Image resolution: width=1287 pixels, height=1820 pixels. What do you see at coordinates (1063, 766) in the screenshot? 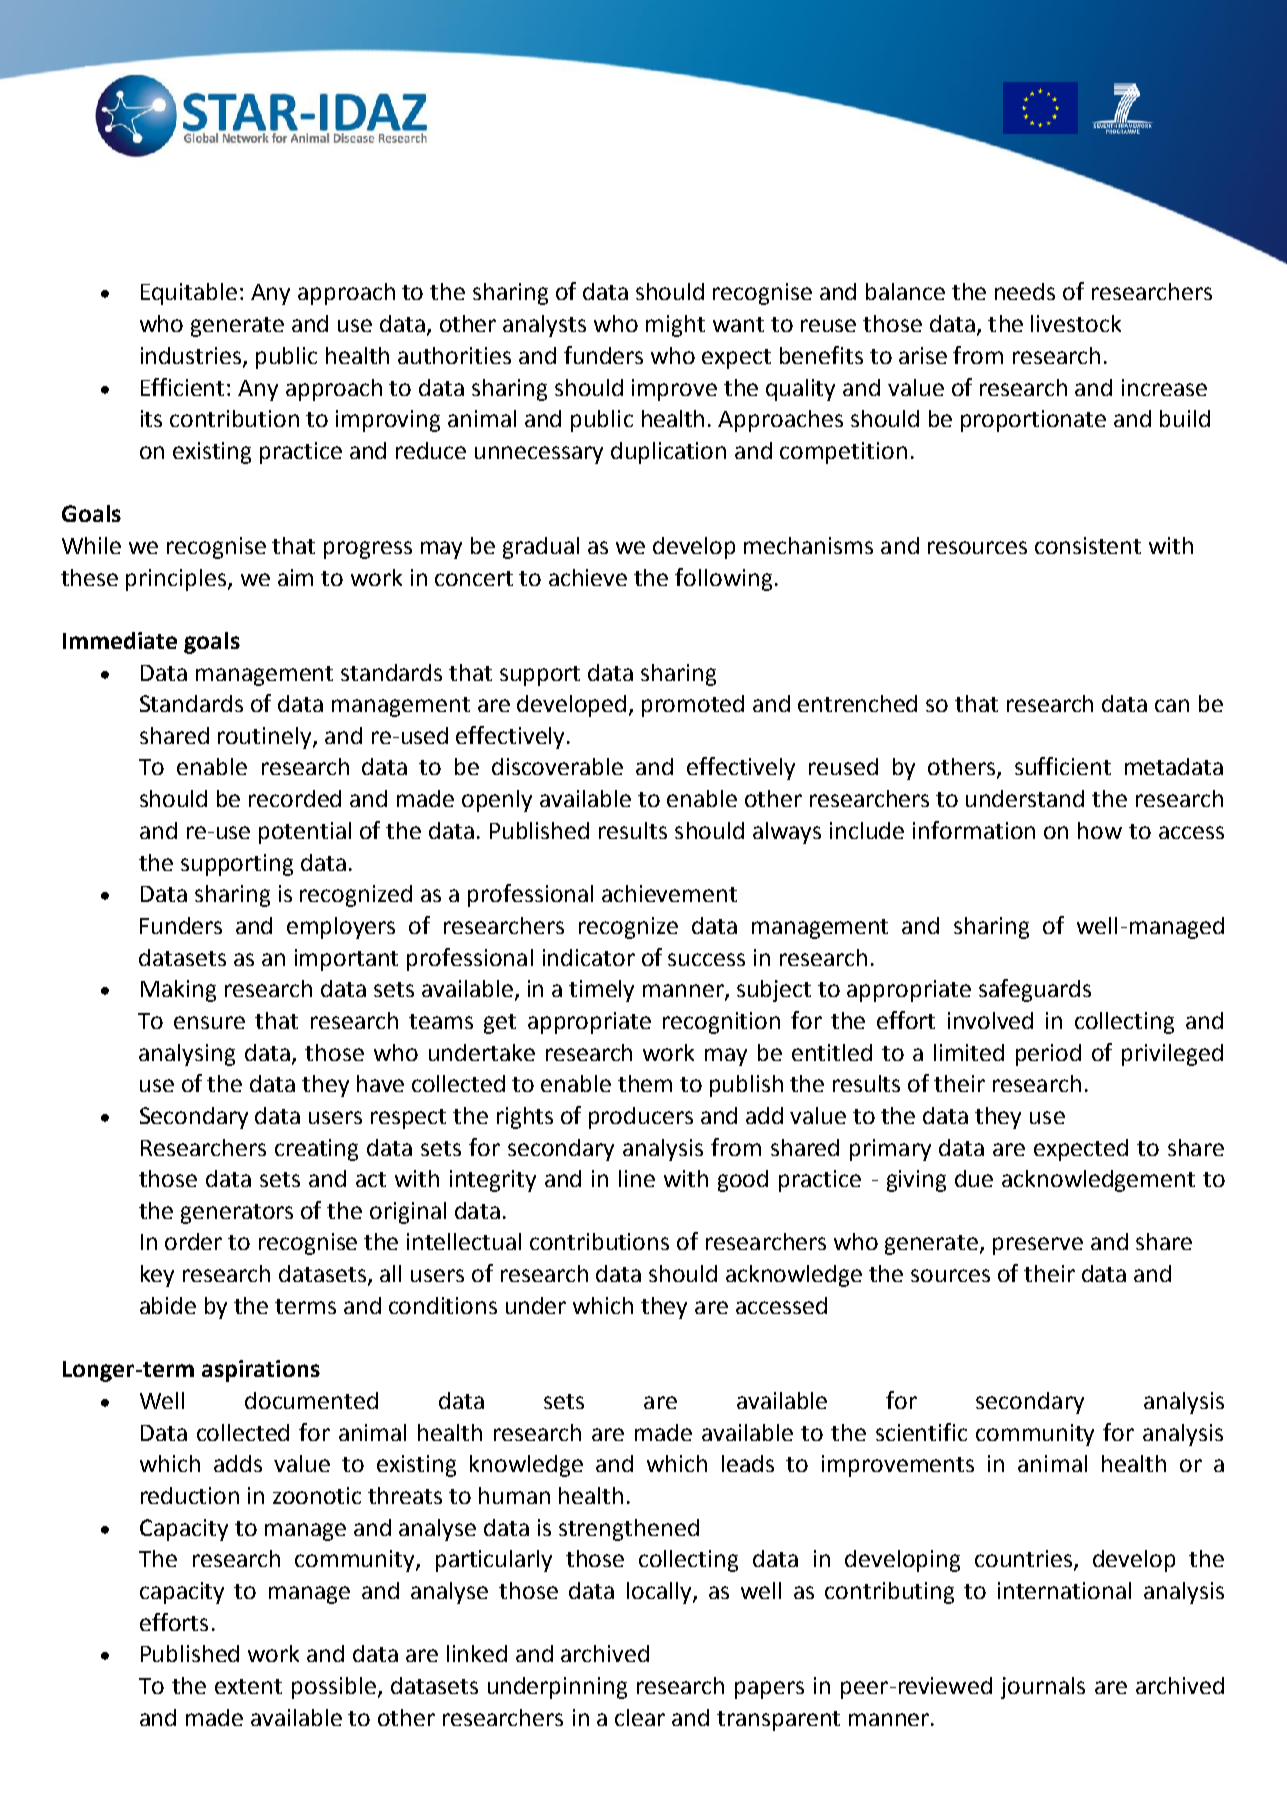
I see `sufficient` at bounding box center [1063, 766].
